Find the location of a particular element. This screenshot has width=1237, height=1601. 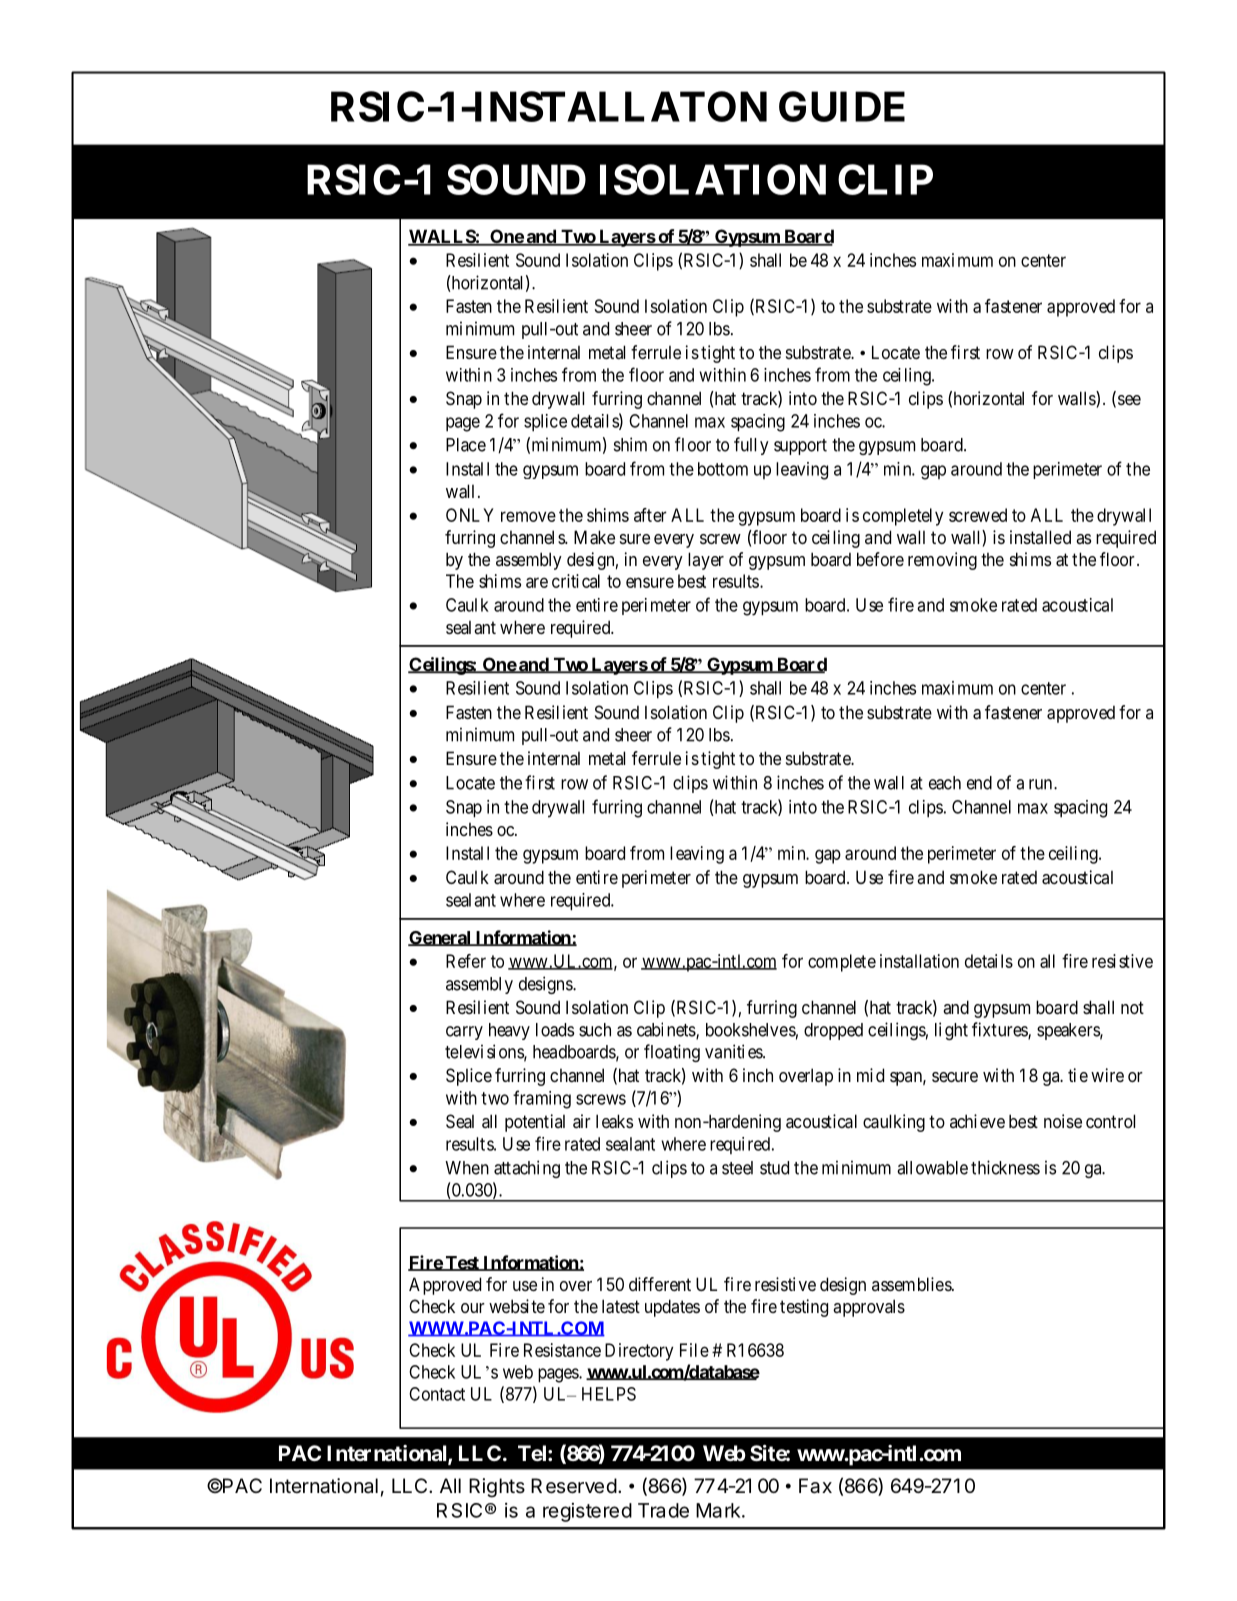

removing is located at coordinates (942, 561).
